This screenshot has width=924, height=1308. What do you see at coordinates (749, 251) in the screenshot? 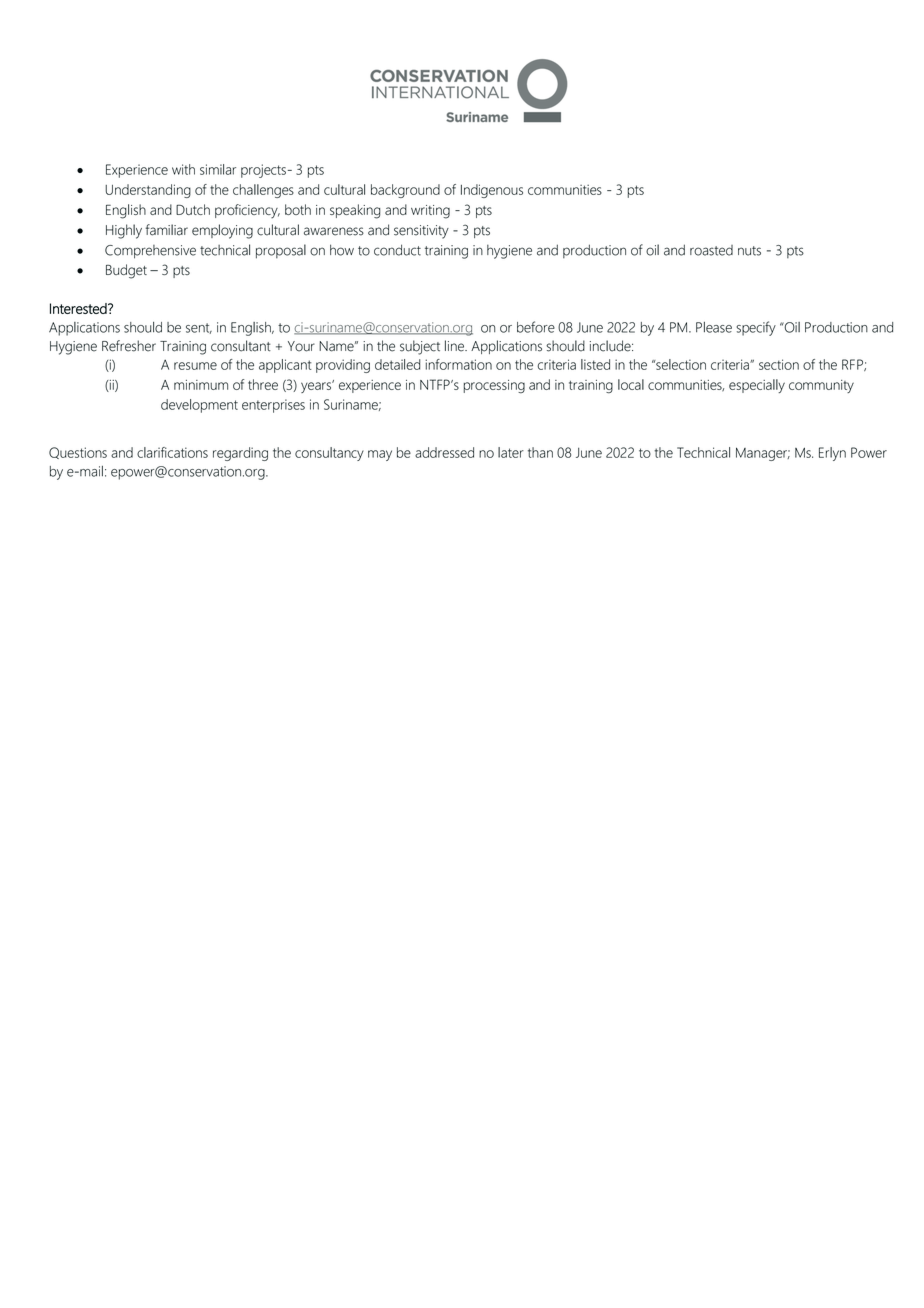
I see `nuts` at bounding box center [749, 251].
